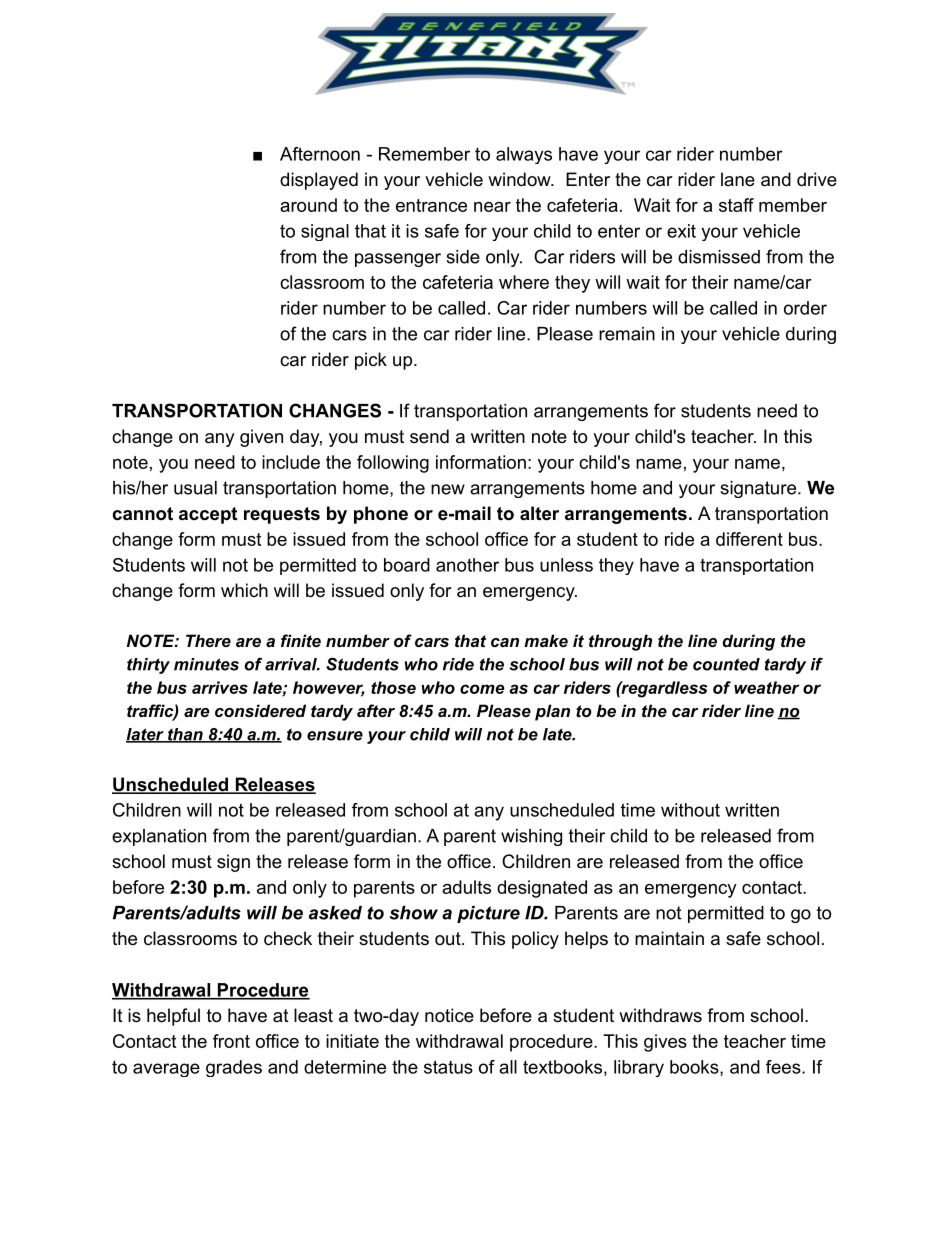 Image resolution: width=952 pixels, height=1233 pixels. What do you see at coordinates (185, 735) in the screenshot?
I see `than` at bounding box center [185, 735].
